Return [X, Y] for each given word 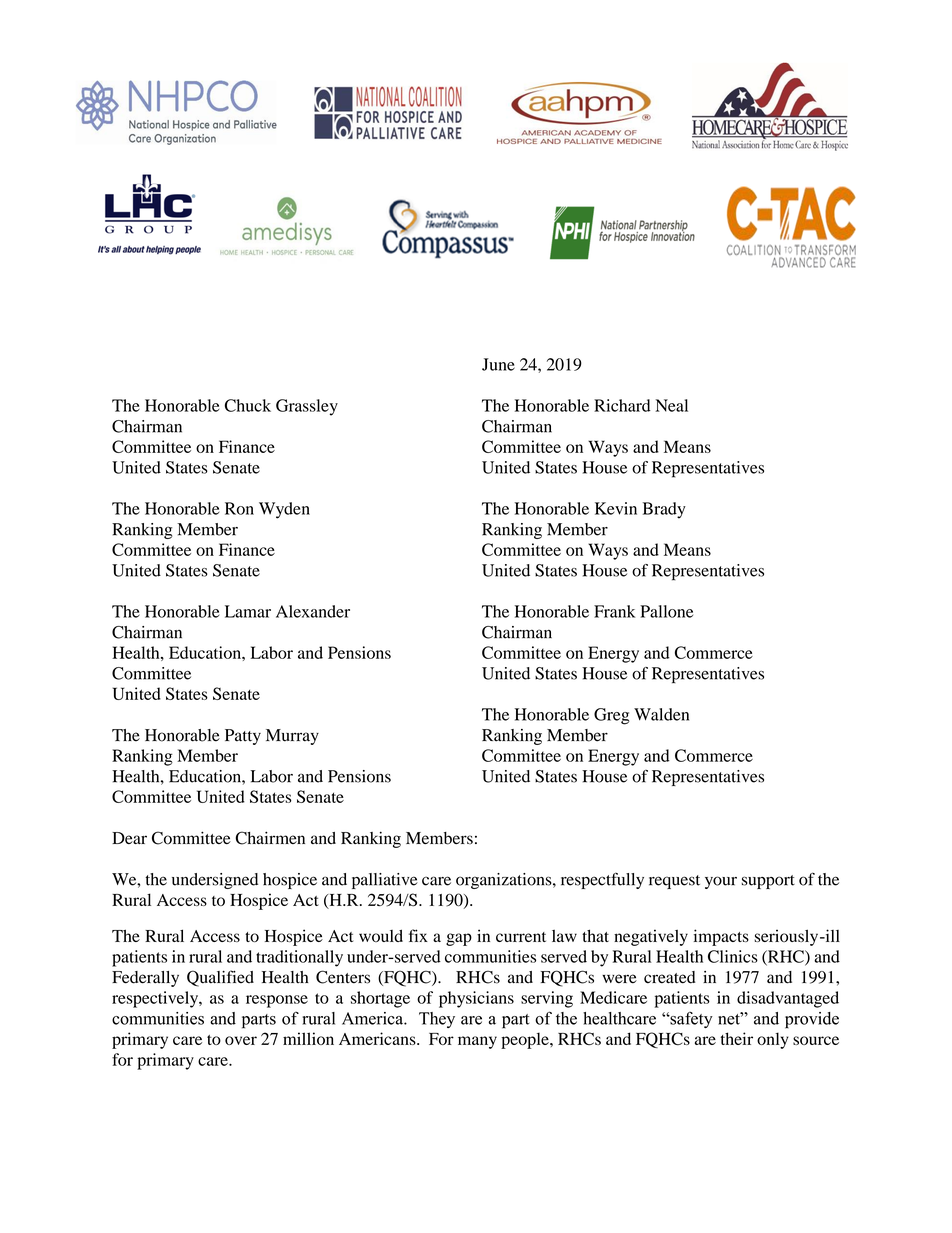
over [241, 1040]
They [437, 1020]
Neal [671, 405]
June [498, 364]
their [737, 1038]
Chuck [248, 405]
